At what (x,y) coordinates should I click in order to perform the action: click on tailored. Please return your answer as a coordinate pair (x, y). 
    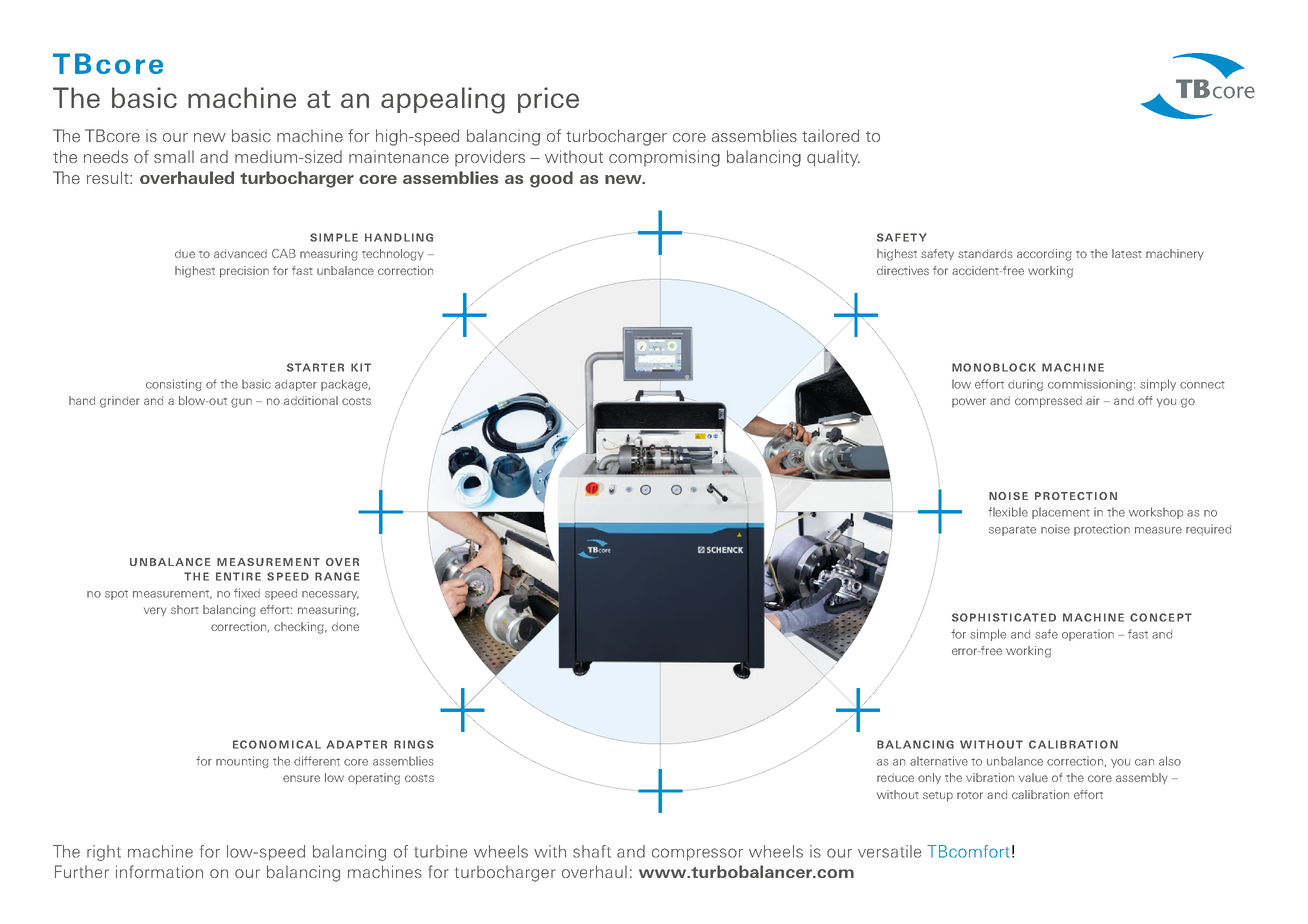
    Looking at the image, I should click on (830, 135).
